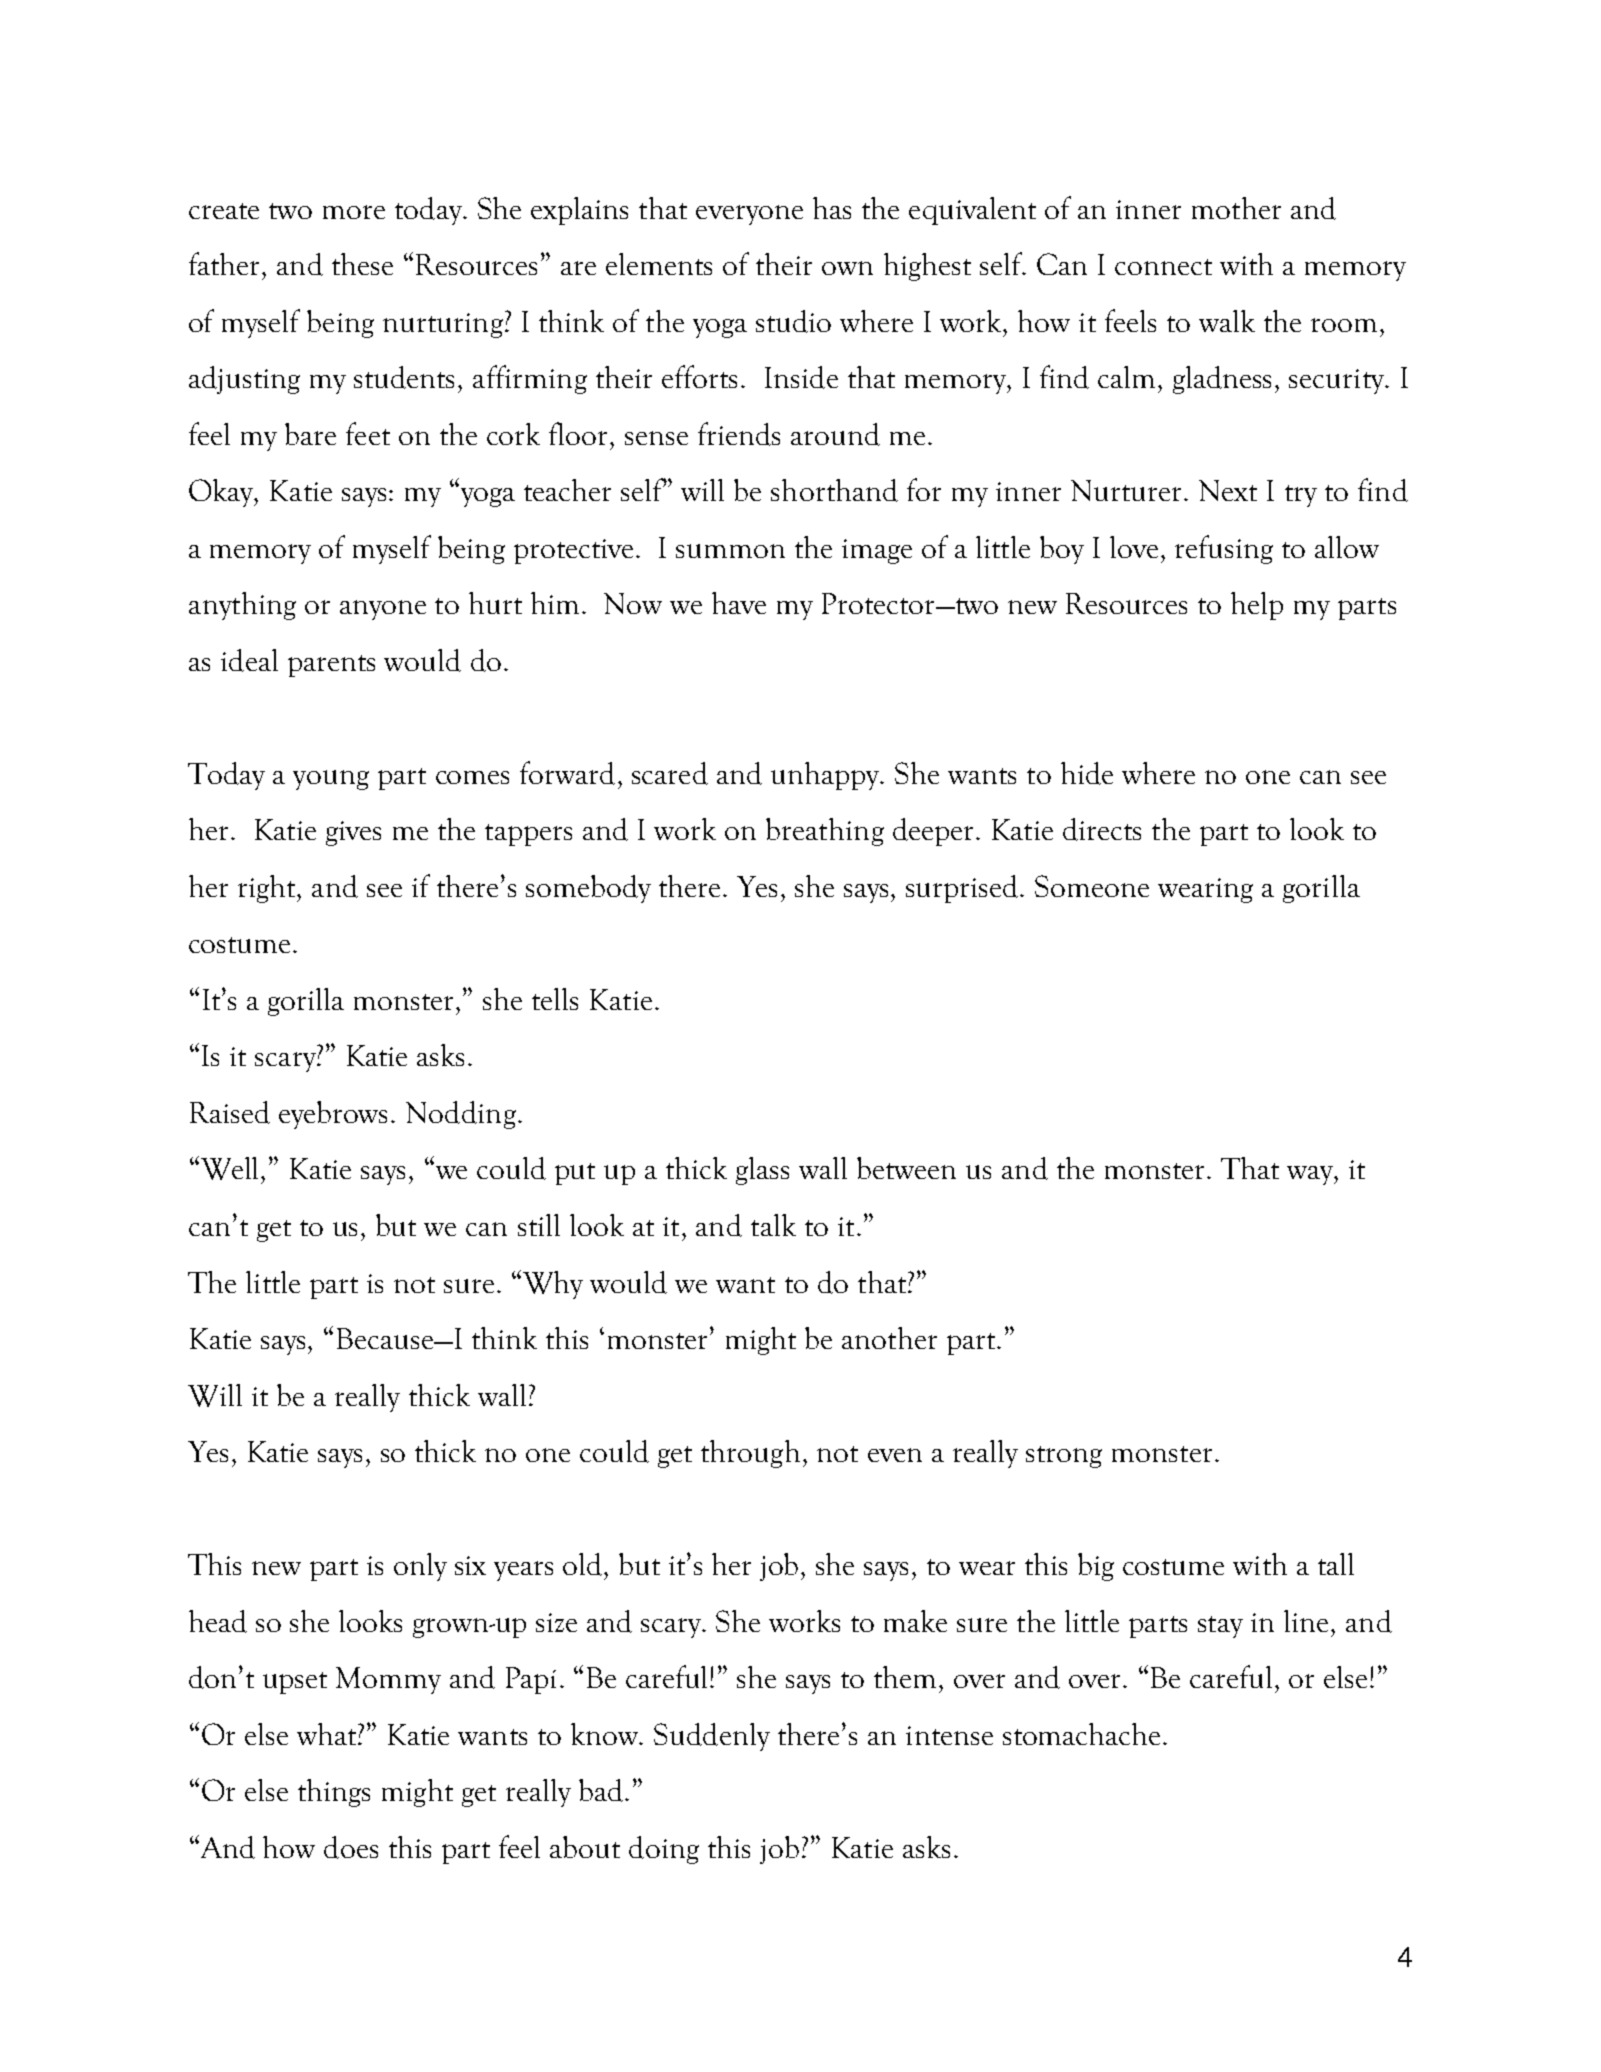 This screenshot has width=1601, height=2072. What do you see at coordinates (334, 1793) in the screenshot?
I see `things` at bounding box center [334, 1793].
